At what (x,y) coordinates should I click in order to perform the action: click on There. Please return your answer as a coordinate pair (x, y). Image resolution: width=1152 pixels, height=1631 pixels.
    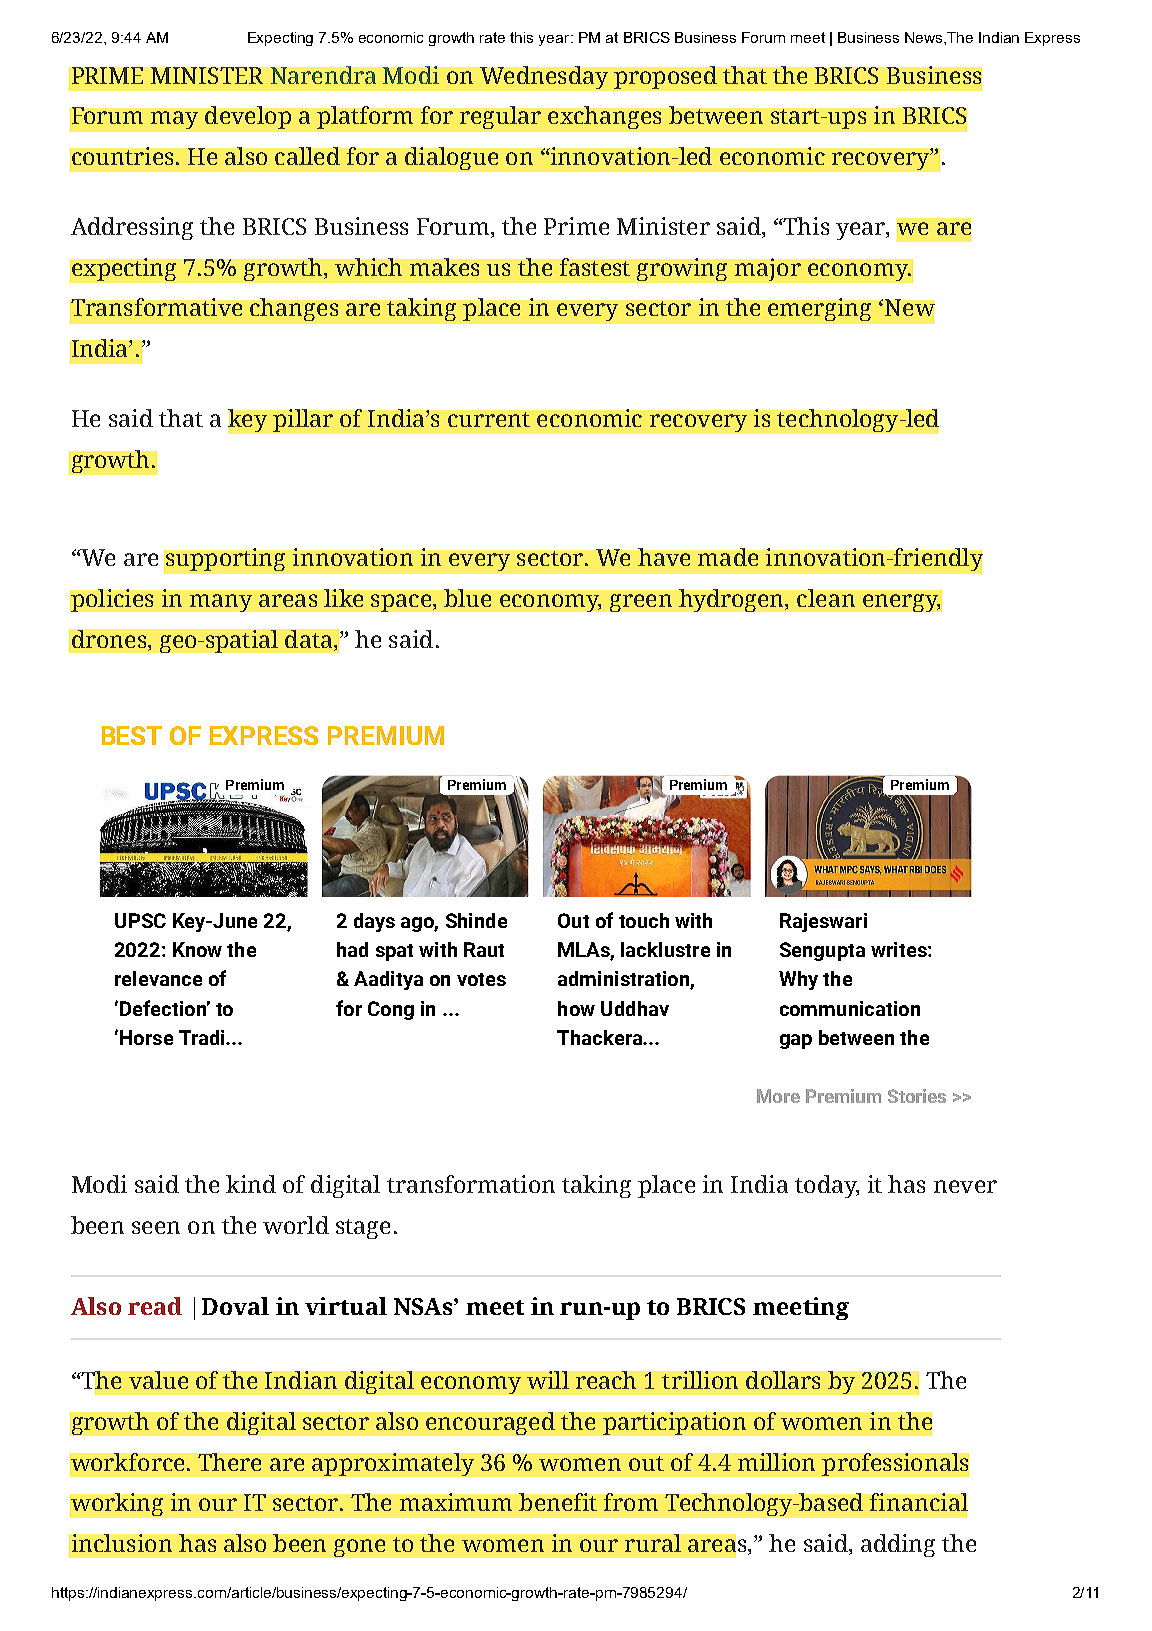
    Looking at the image, I should click on (229, 1462).
